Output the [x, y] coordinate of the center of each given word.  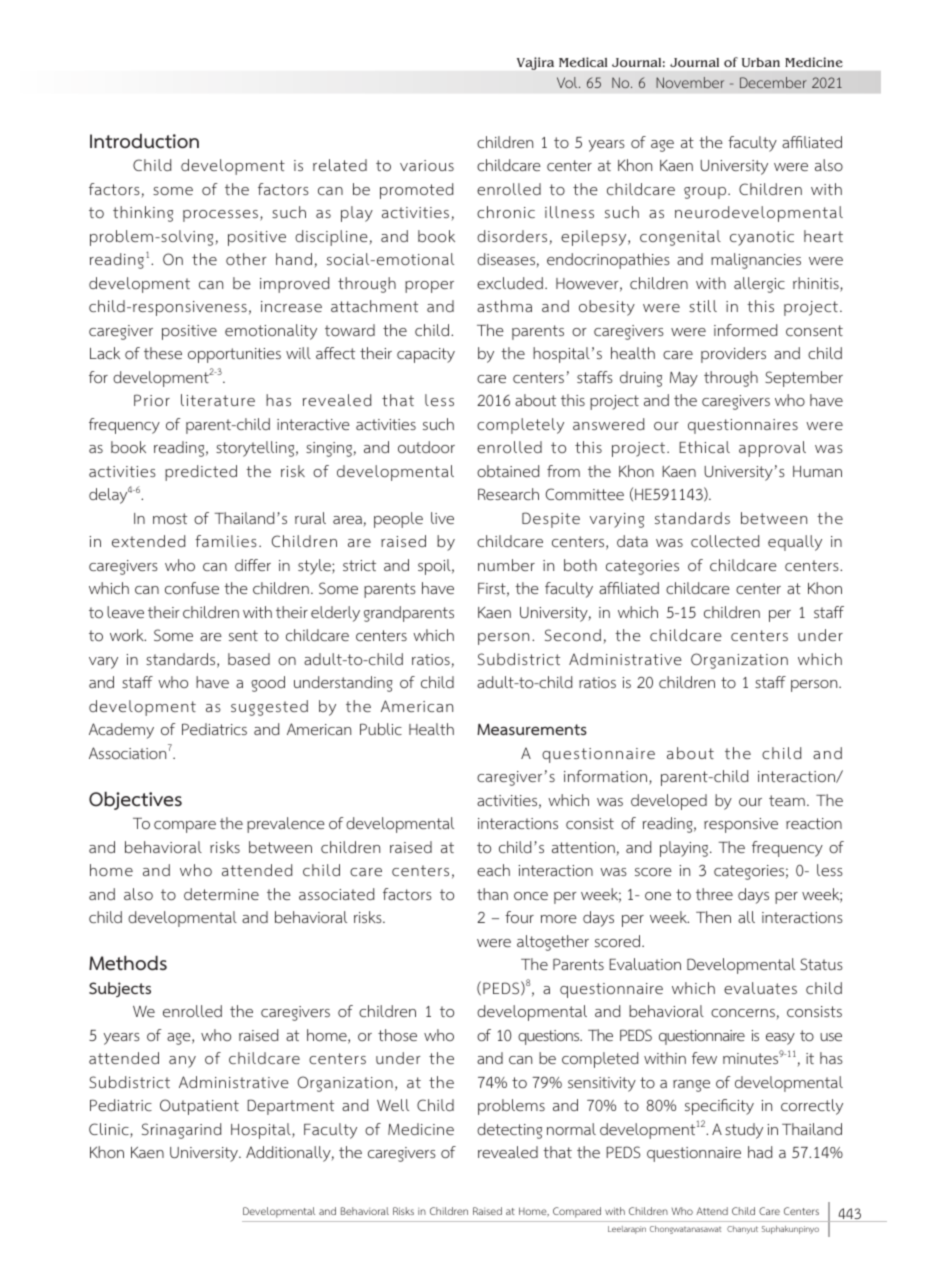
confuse [192, 588]
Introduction [144, 141]
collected [725, 541]
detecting [509, 1131]
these [163, 353]
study [744, 1131]
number [506, 565]
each [493, 870]
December [773, 82]
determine [221, 894]
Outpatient [199, 1107]
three [714, 894]
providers [733, 355]
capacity [426, 355]
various [427, 165]
